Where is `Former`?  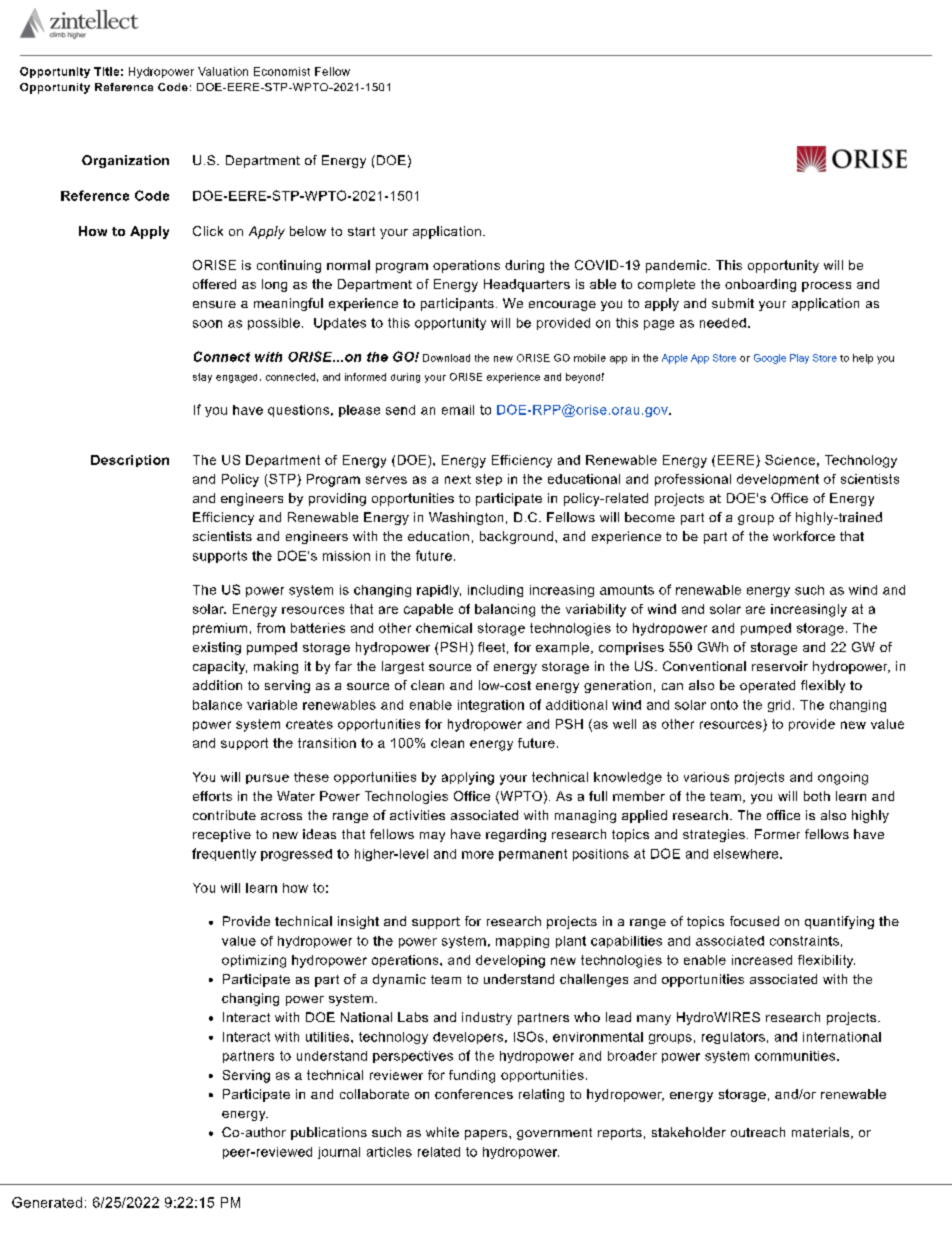
Former is located at coordinates (777, 834).
